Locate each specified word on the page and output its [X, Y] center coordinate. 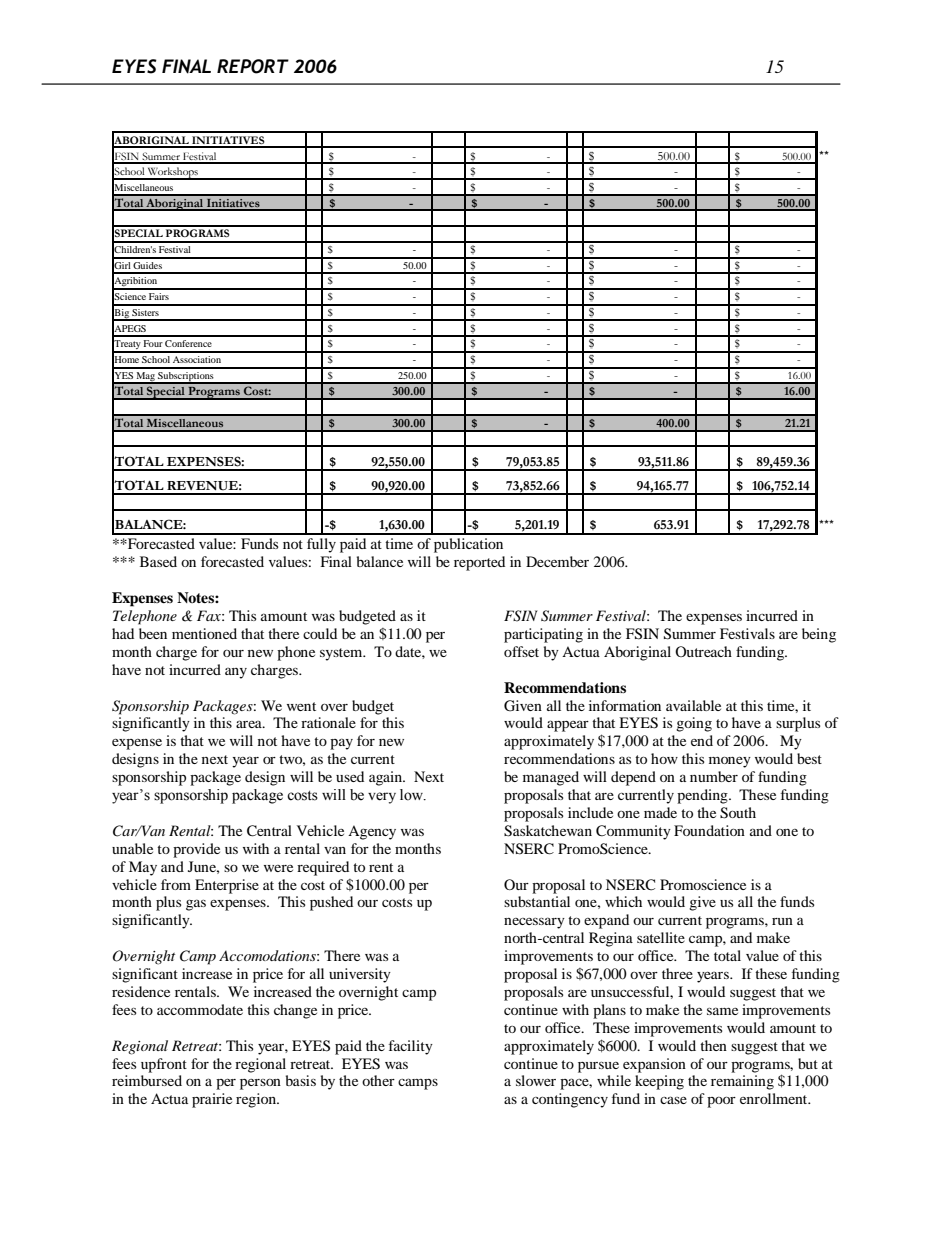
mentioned [204, 633]
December [557, 561]
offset [521, 651]
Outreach [703, 651]
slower [536, 1080]
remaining [742, 1082]
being [819, 635]
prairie [212, 1100]
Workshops [173, 173]
